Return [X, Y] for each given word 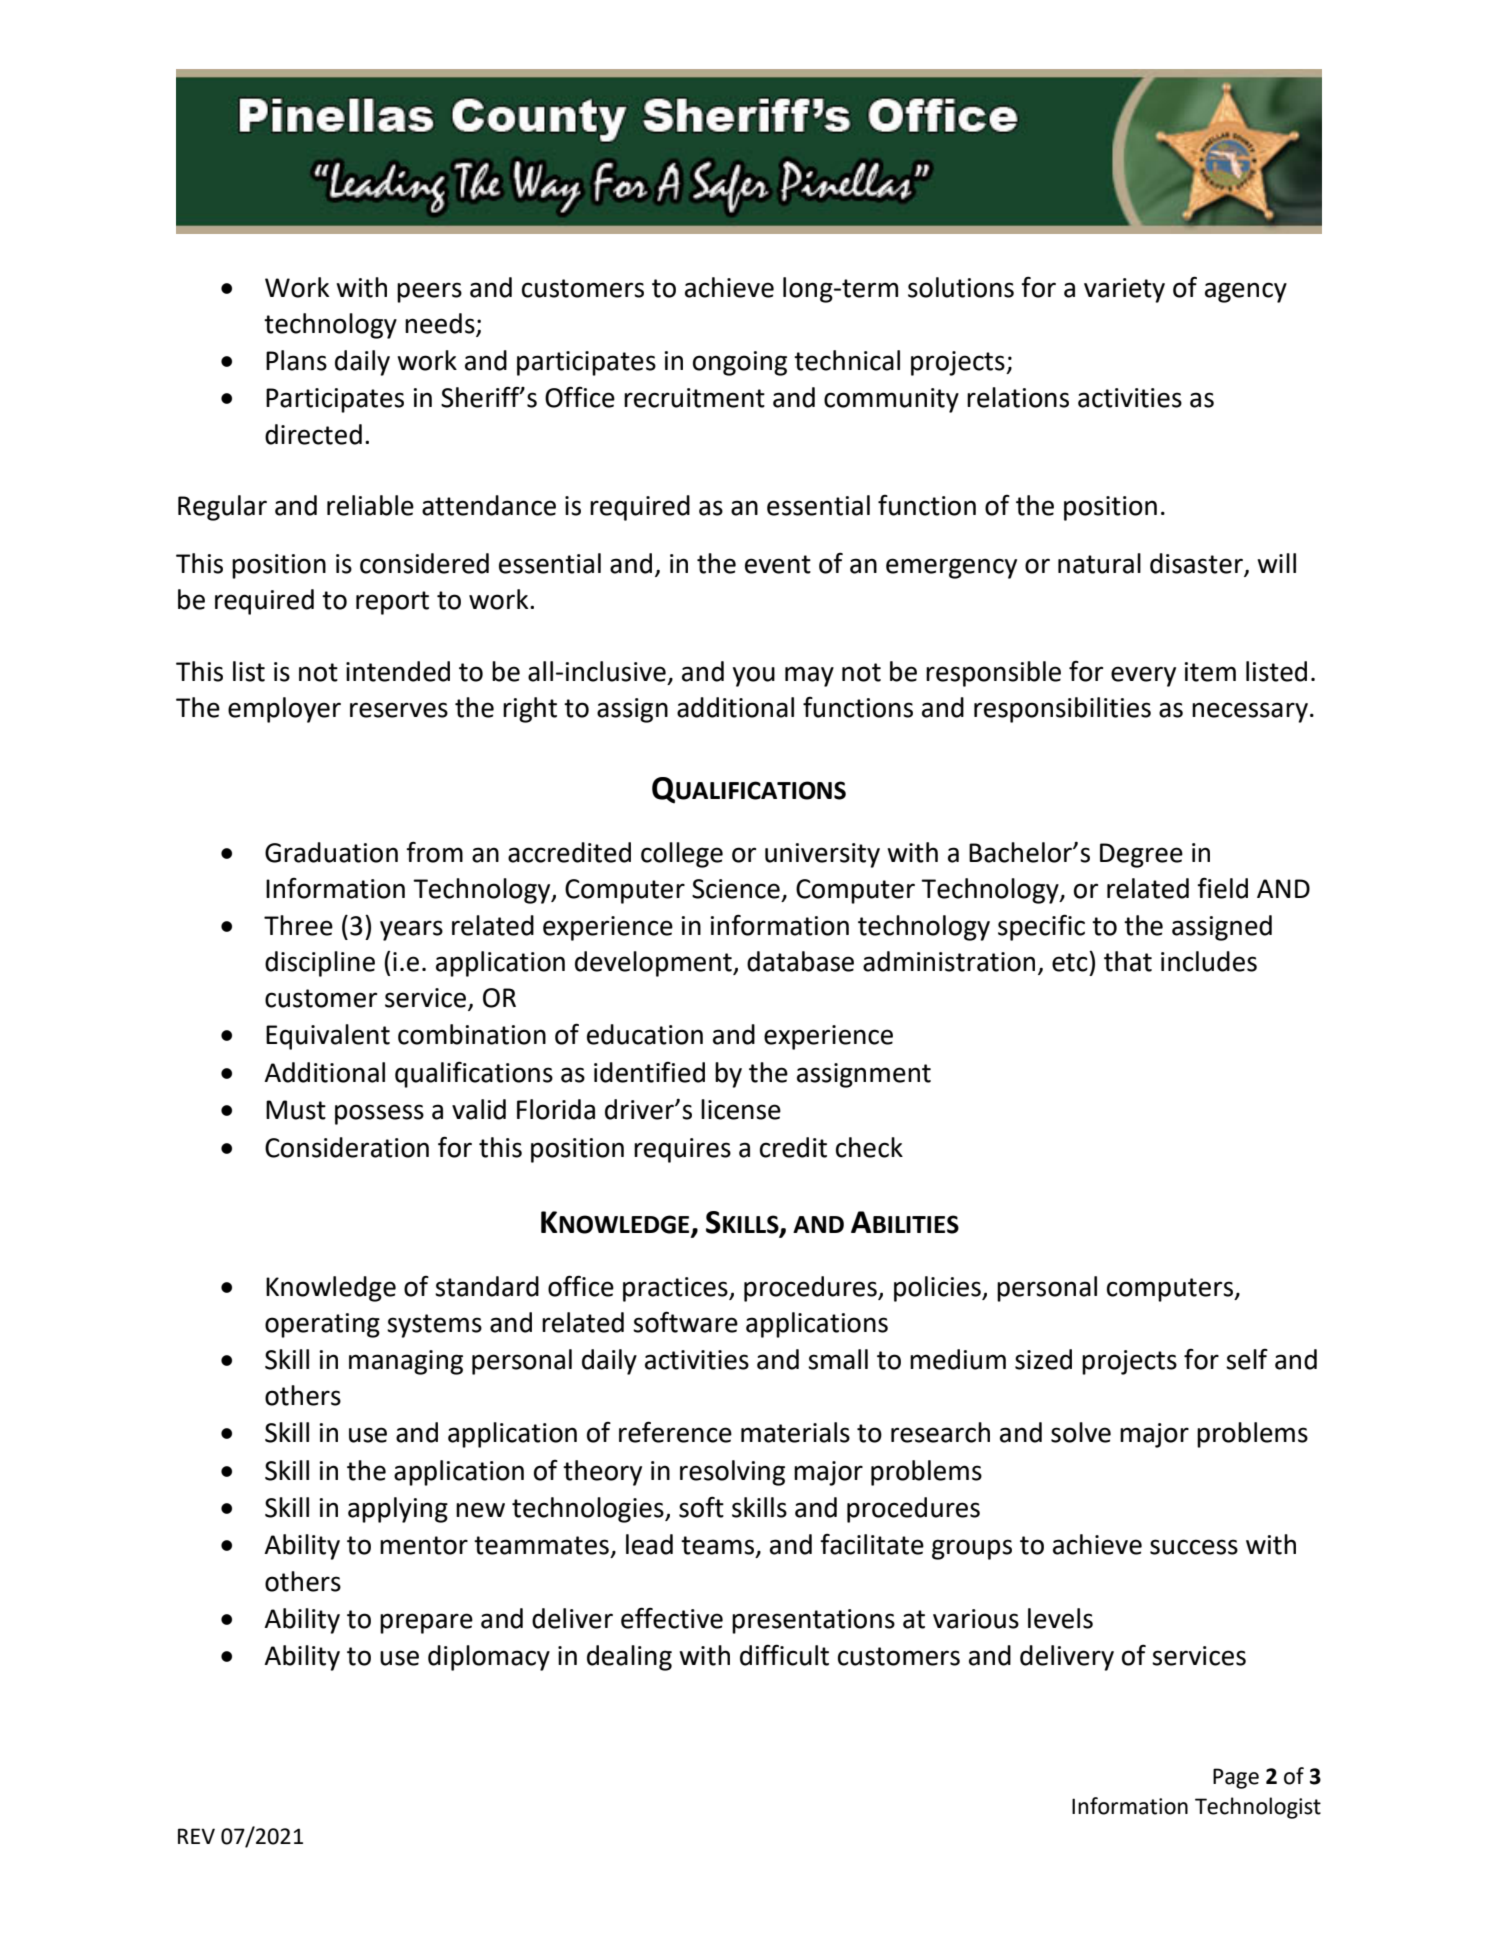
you [754, 676]
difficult [784, 1655]
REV [196, 1836]
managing [406, 1362]
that [1128, 961]
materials [795, 1432]
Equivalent [328, 1037]
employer [284, 710]
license [741, 1109]
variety [1124, 290]
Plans [296, 360]
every [1143, 676]
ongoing [740, 363]
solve [1081, 1432]
